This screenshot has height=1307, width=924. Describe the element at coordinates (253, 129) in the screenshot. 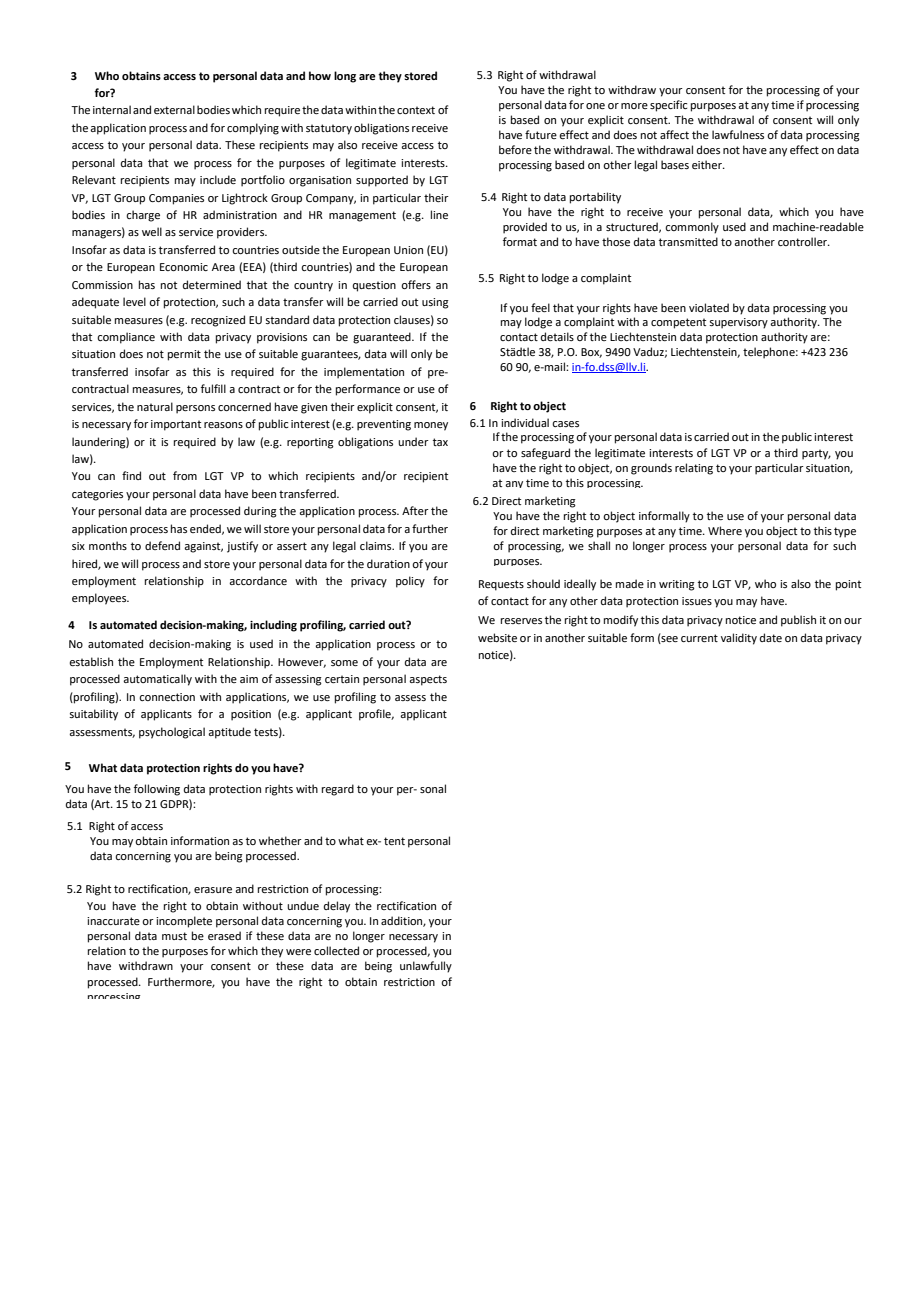

I see `complying` at that location.
